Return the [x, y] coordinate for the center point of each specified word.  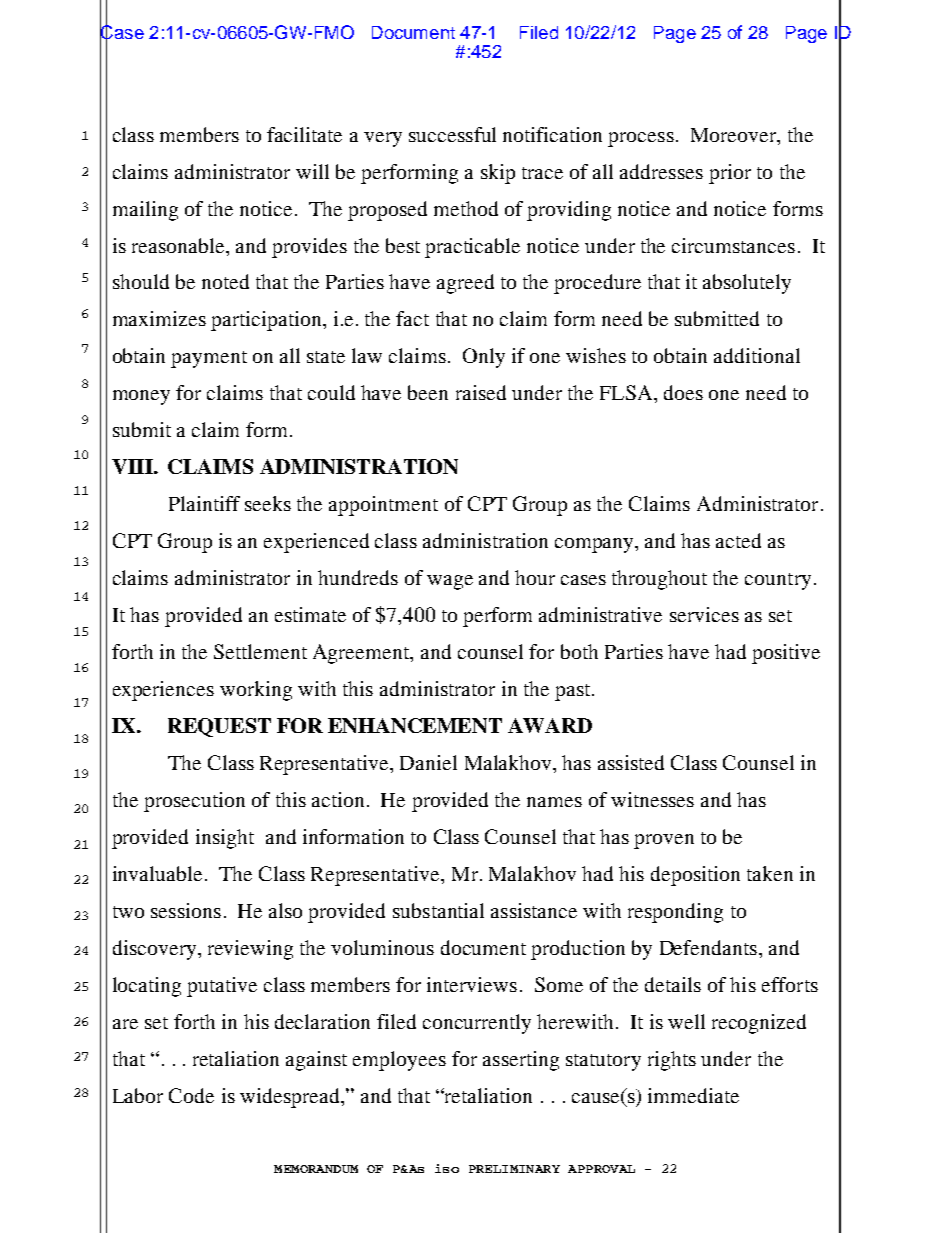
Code [191, 1095]
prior [730, 174]
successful [452, 134]
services [704, 614]
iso [447, 1168]
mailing [145, 211]
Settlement [260, 651]
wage [450, 582]
